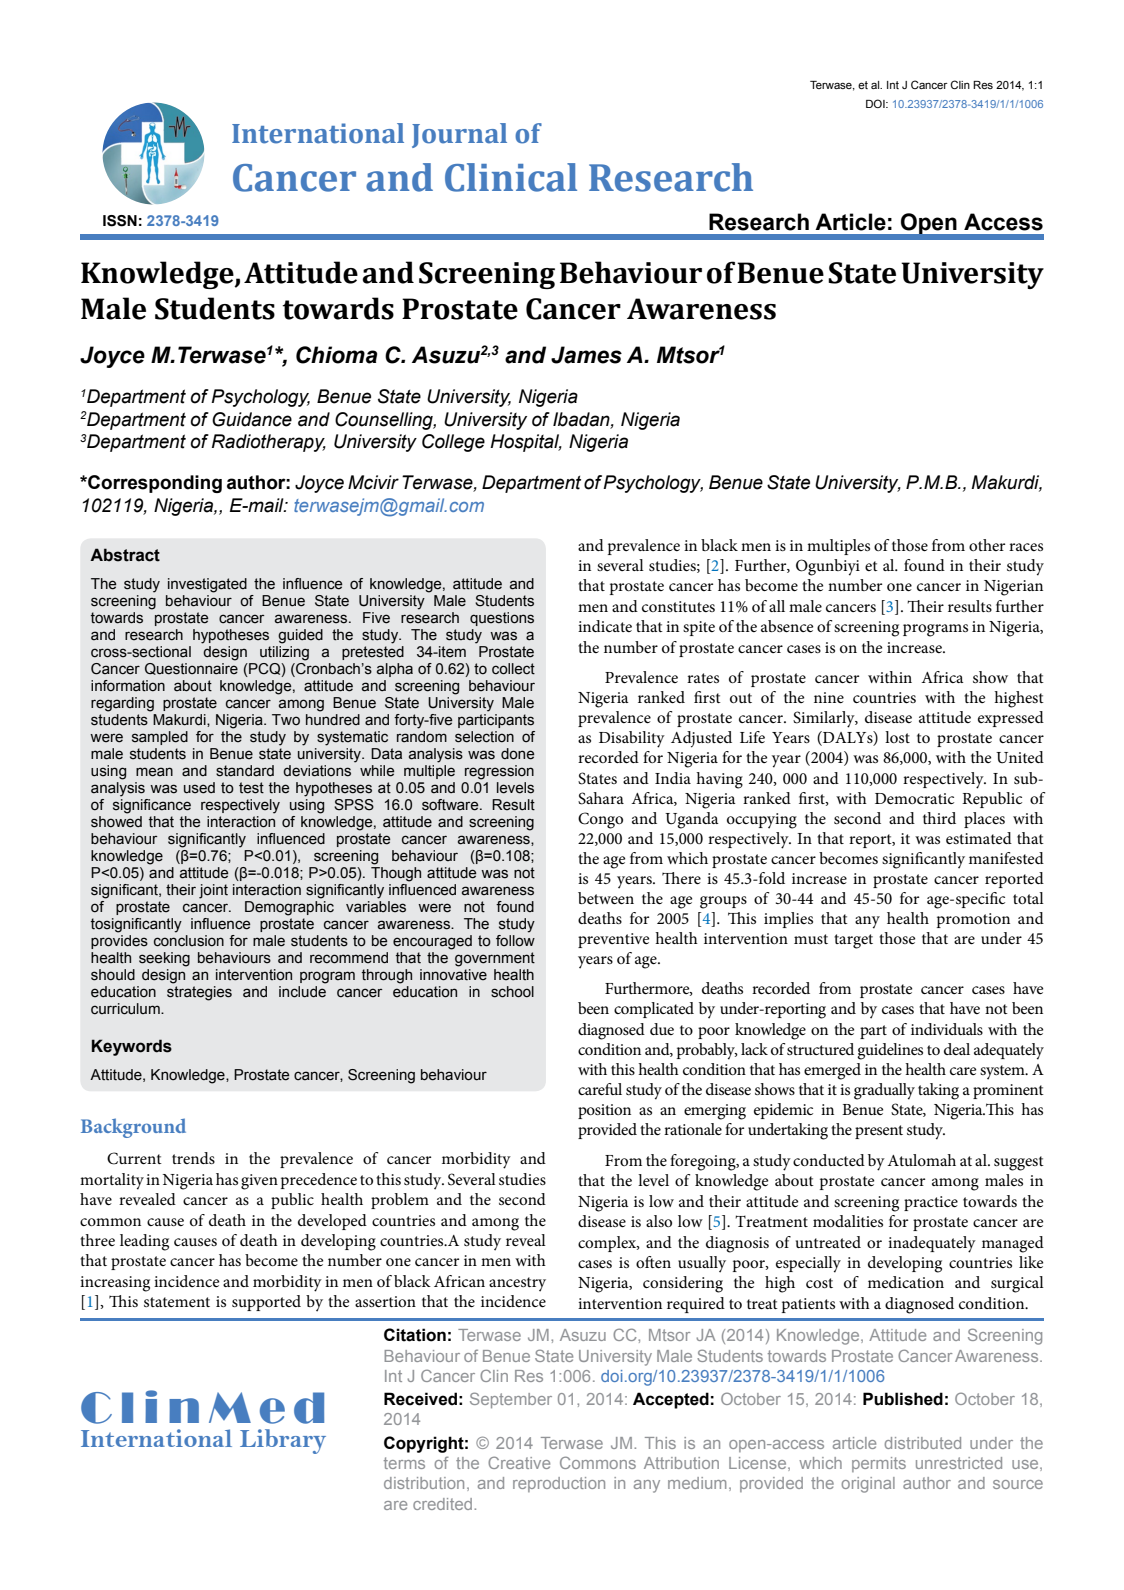 The width and height of the screenshot is (1124, 1590). What do you see at coordinates (459, 135) in the screenshot?
I see `Journal` at bounding box center [459, 135].
